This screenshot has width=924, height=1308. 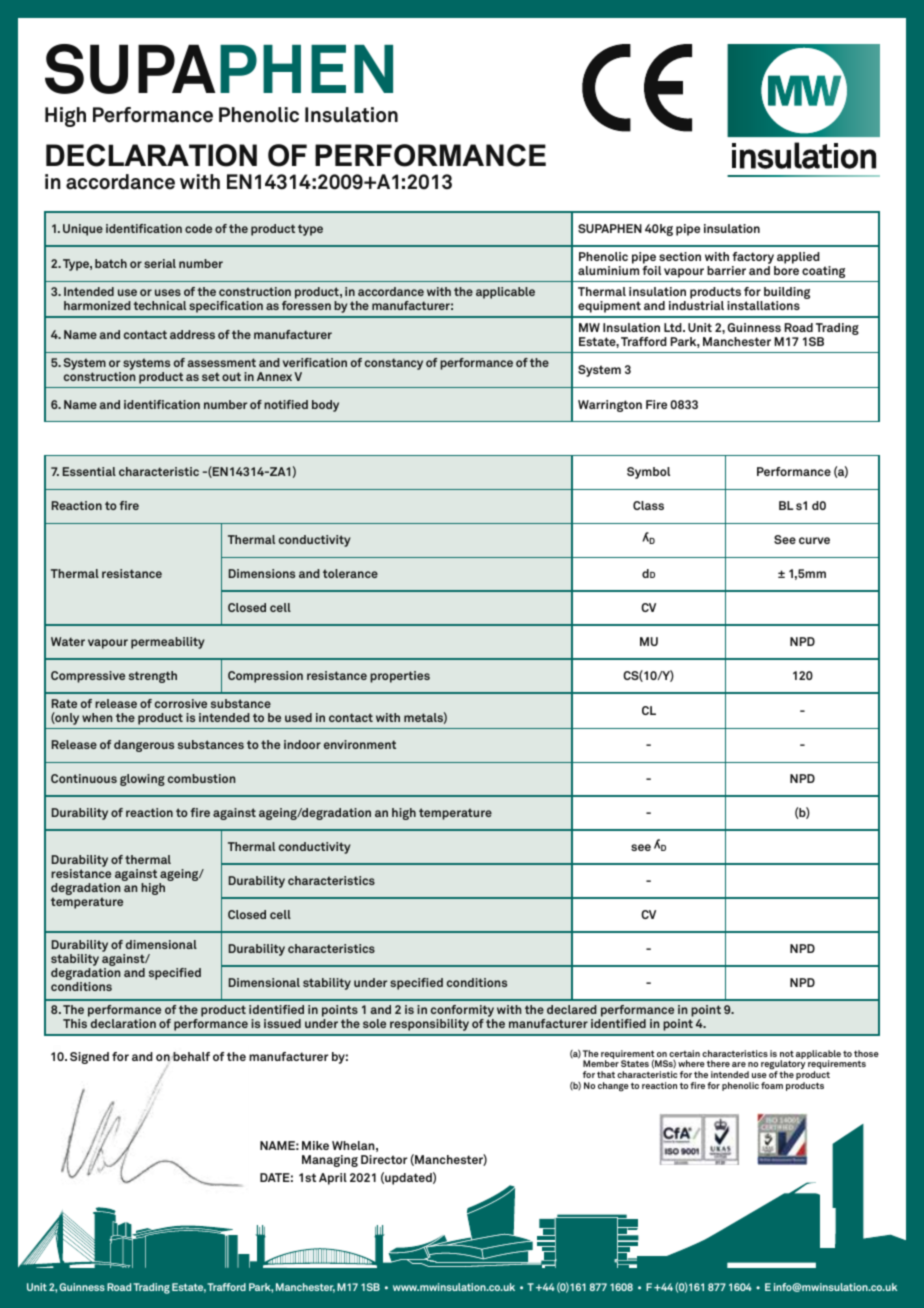 I want to click on aluminium, so click(x=608, y=270).
